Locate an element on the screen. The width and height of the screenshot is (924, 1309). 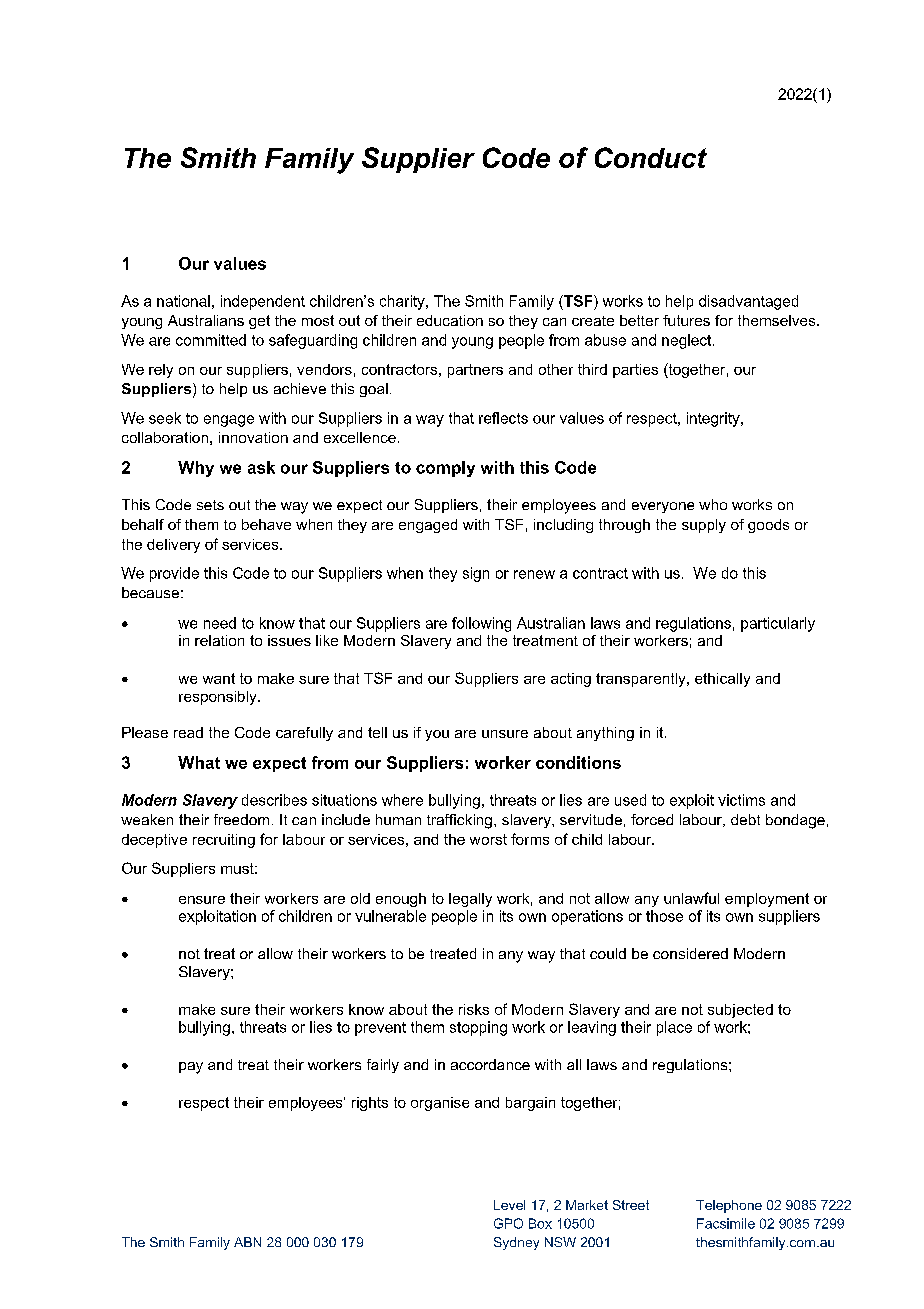
ABN is located at coordinates (247, 1242).
